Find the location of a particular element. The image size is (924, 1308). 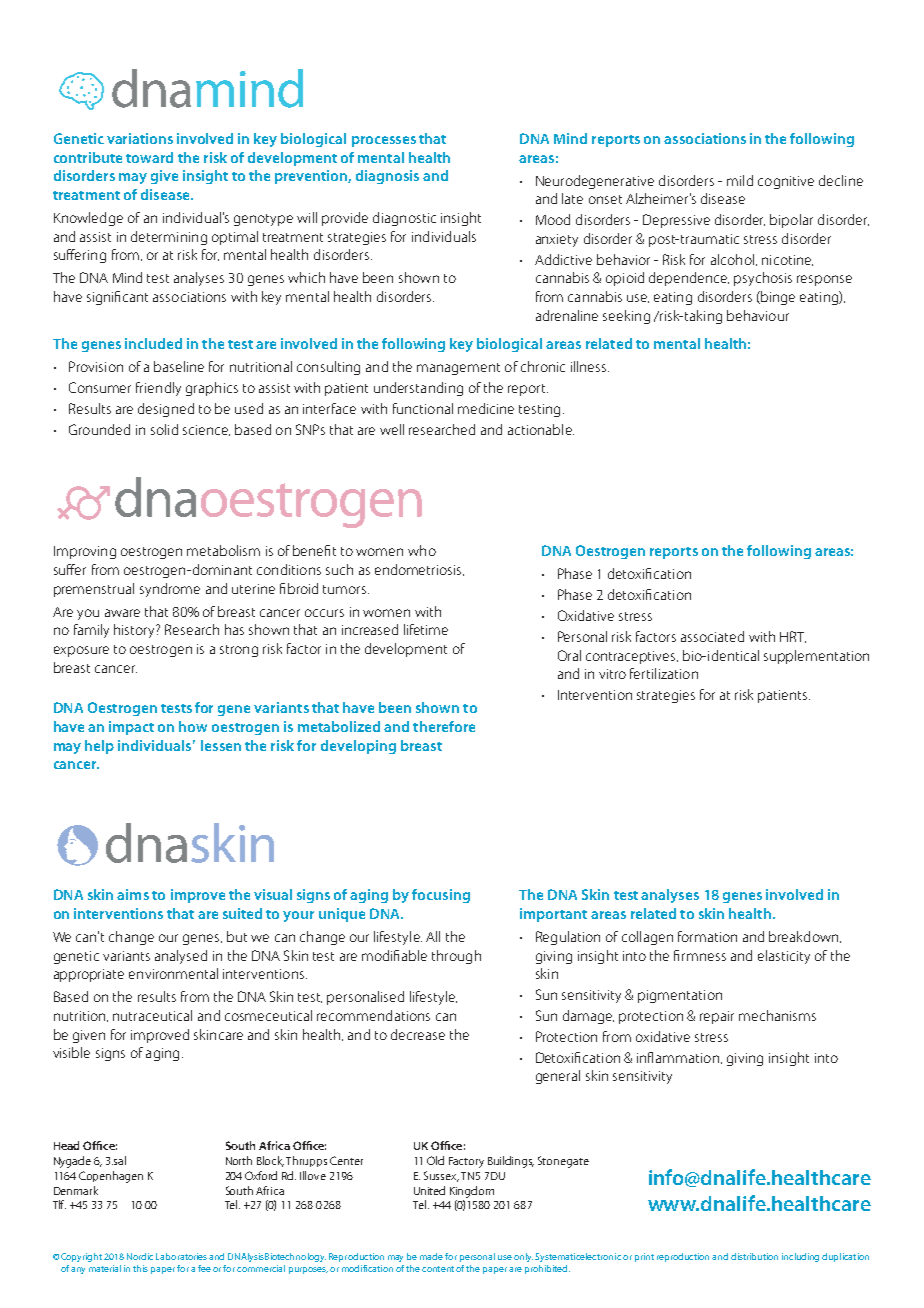

diagnosis is located at coordinates (387, 177).
